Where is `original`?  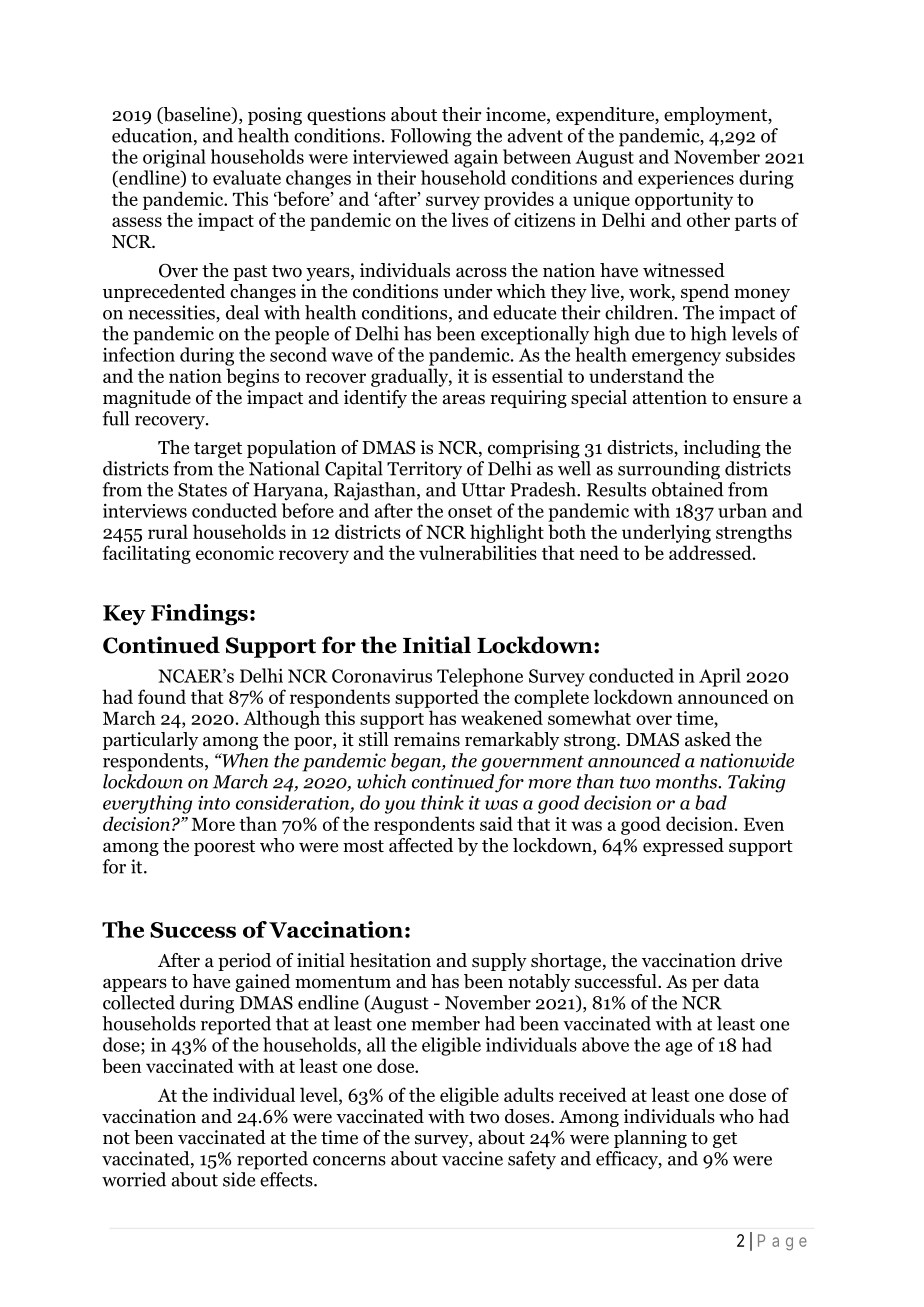
original is located at coordinates (174, 158).
